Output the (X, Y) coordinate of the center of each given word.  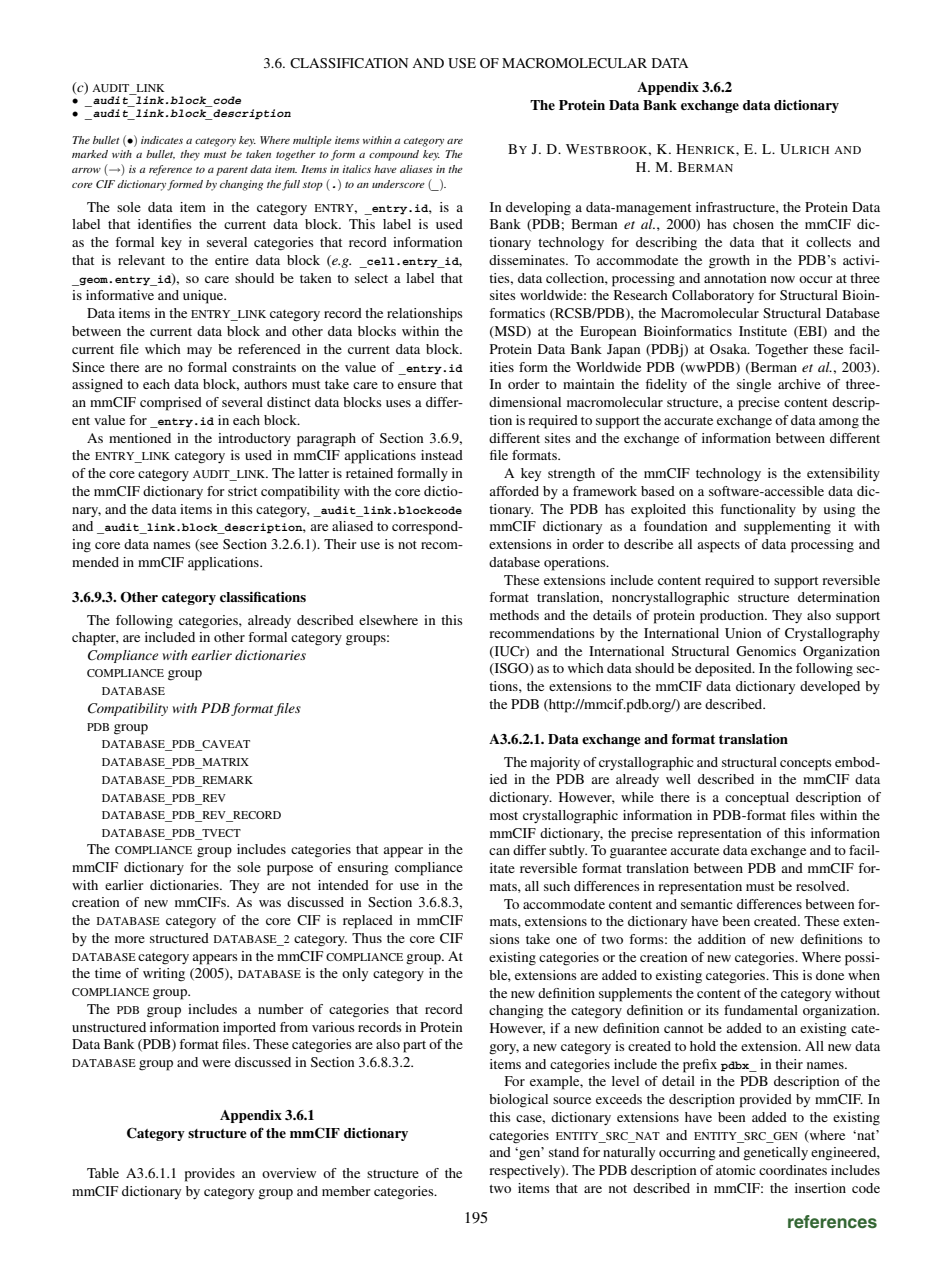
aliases (416, 169)
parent (232, 171)
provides (210, 1175)
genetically (775, 1154)
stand (564, 1152)
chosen (753, 224)
